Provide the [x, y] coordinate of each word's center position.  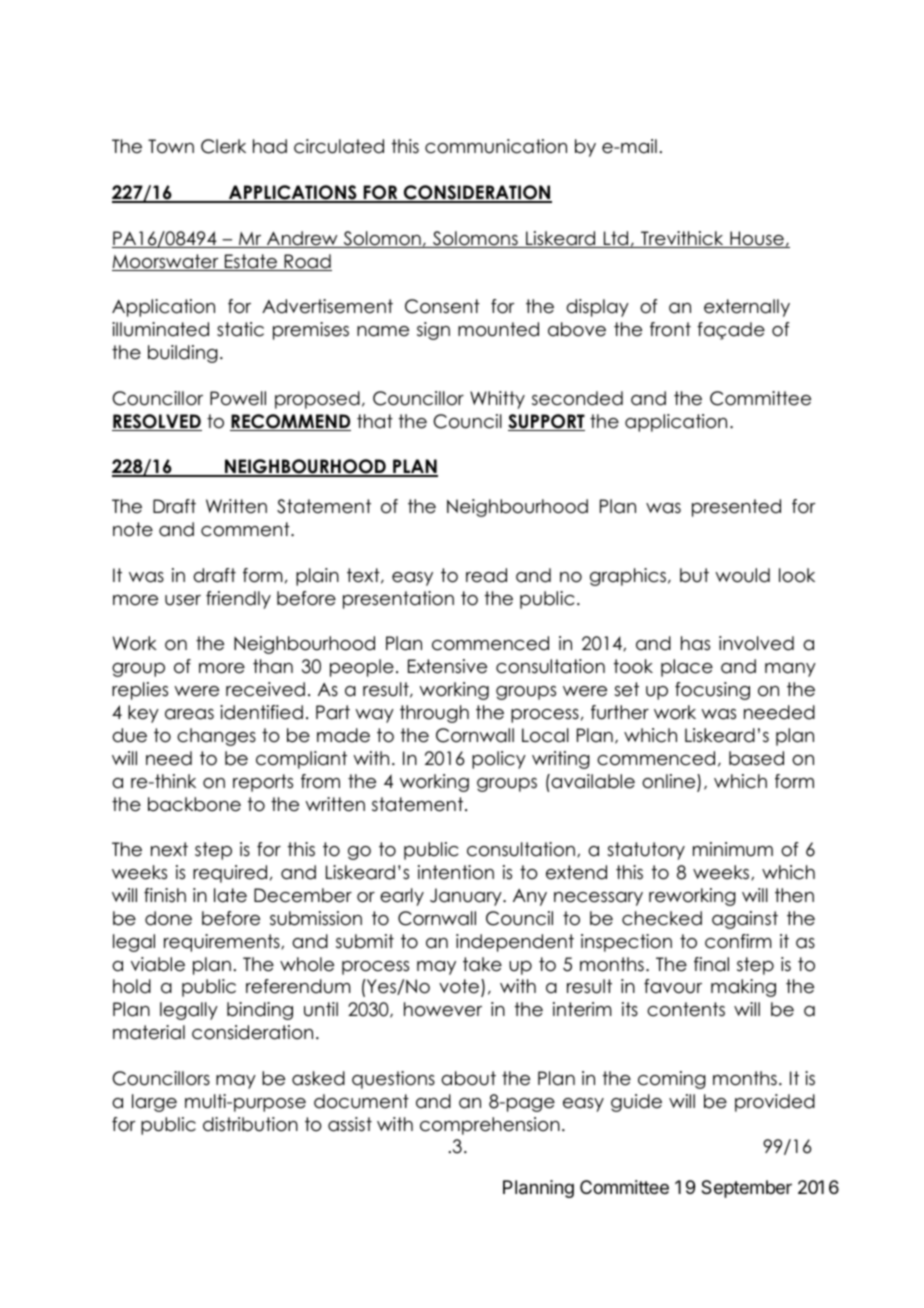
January [467, 897]
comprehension [490, 1126]
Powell [238, 398]
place [687, 668]
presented [736, 508]
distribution [250, 1124]
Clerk [223, 146]
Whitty [497, 400]
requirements [223, 943]
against [745, 920]
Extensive [447, 666]
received [265, 689]
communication [496, 146]
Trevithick [682, 239]
